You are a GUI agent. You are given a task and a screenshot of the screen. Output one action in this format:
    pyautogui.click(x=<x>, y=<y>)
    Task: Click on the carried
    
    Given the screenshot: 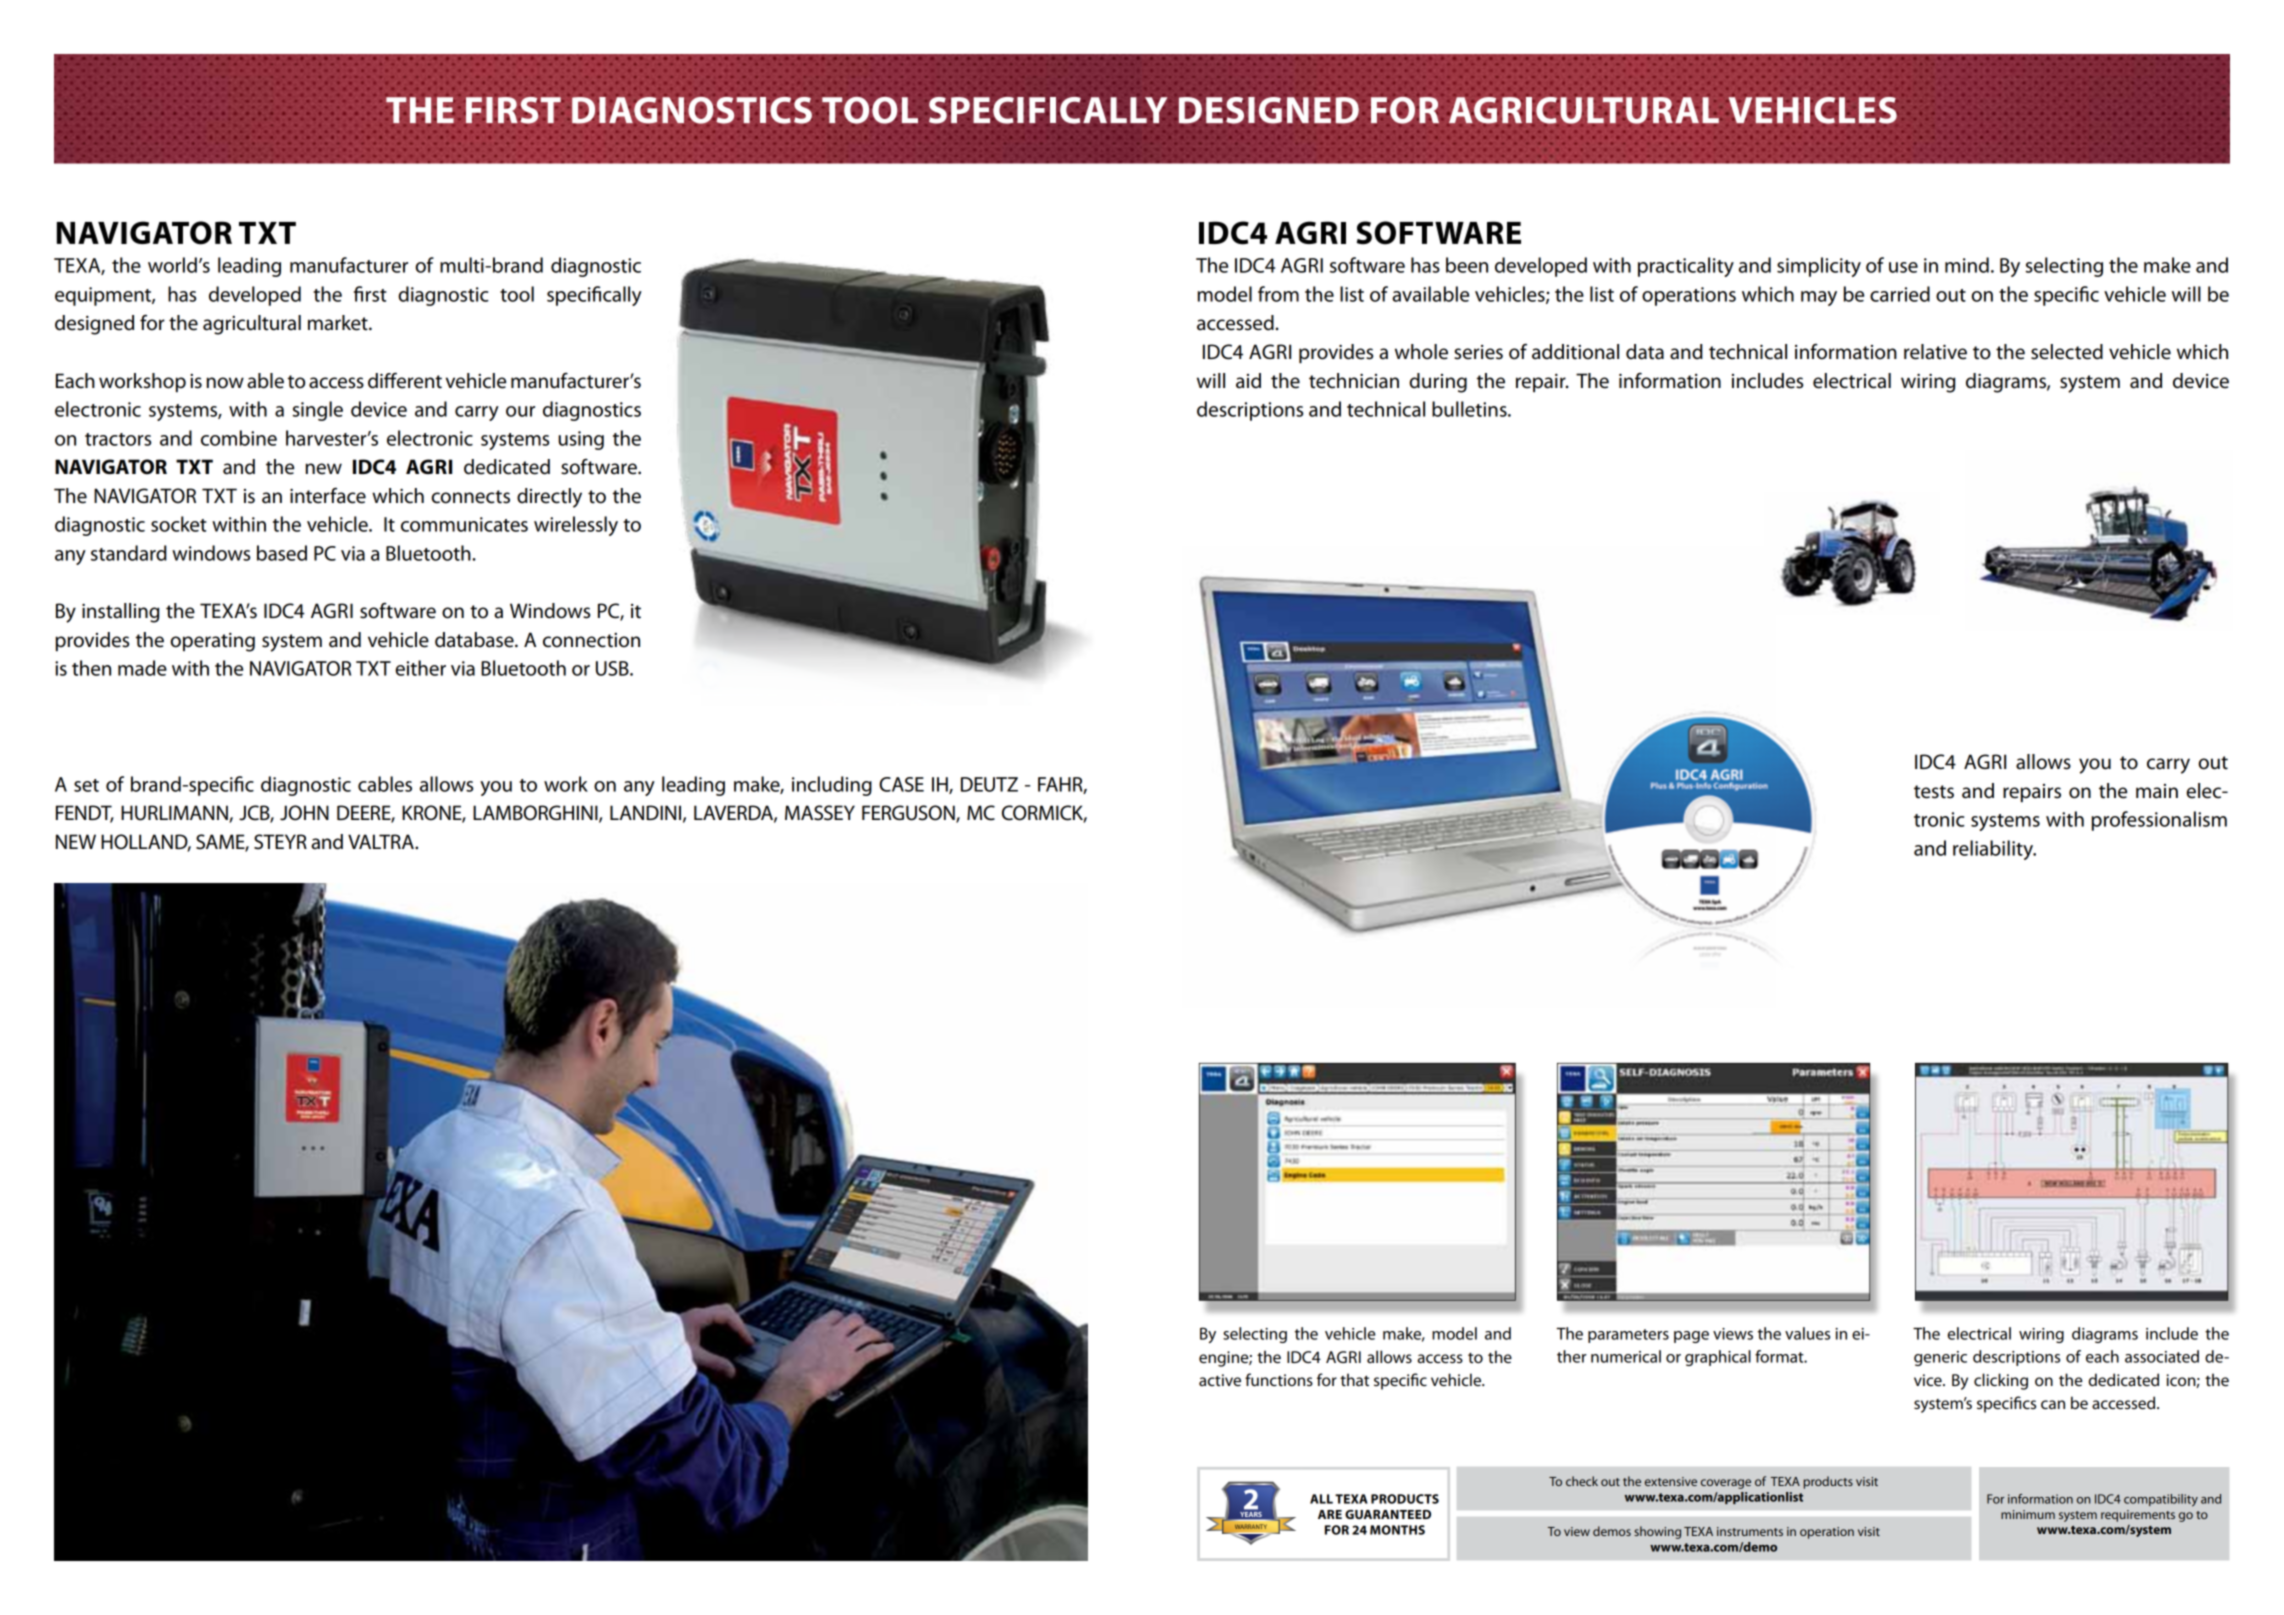 What is the action you would take?
    pyautogui.click(x=1900, y=294)
